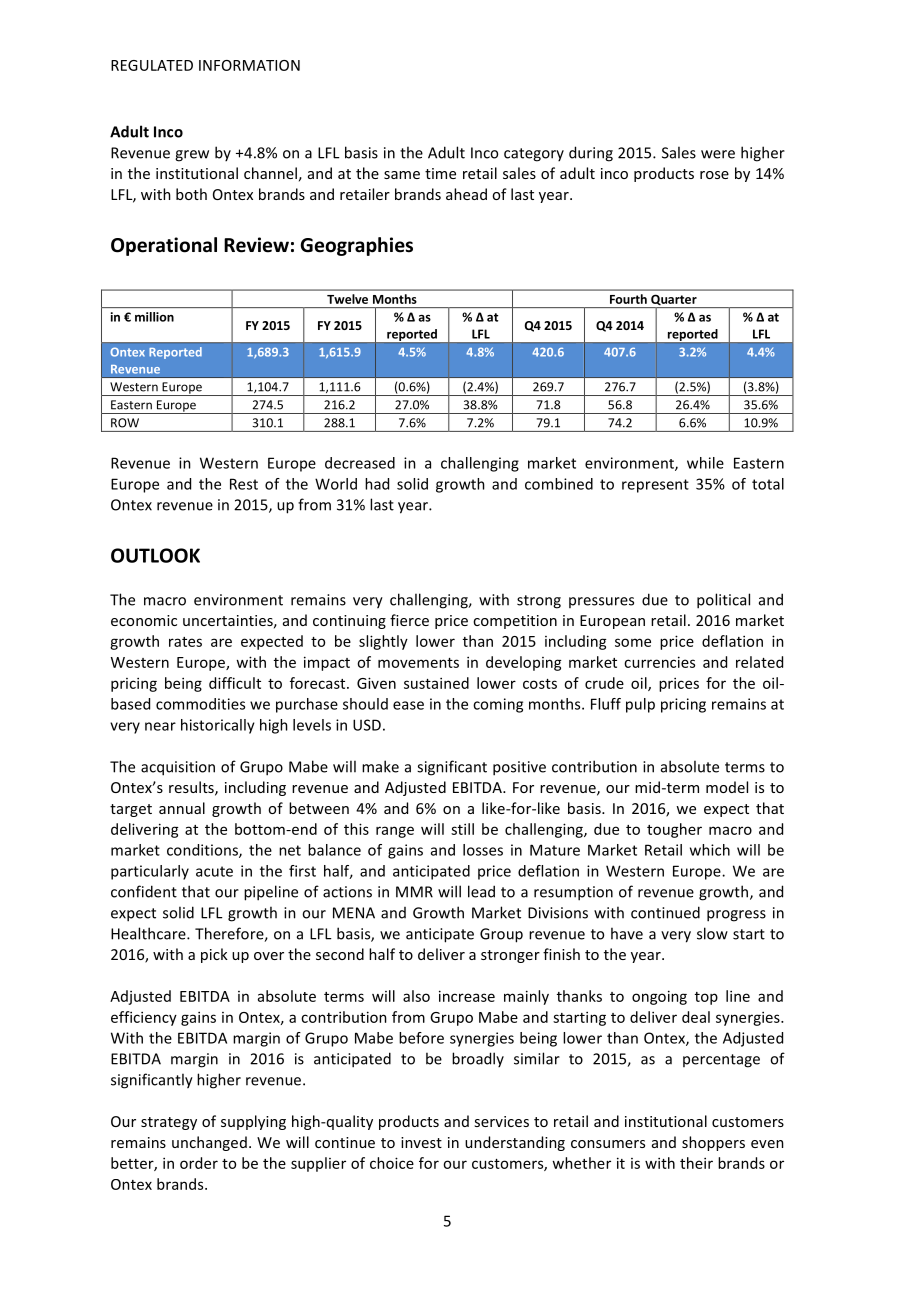  Describe the element at coordinates (209, 1143) in the screenshot. I see `unchanged` at that location.
